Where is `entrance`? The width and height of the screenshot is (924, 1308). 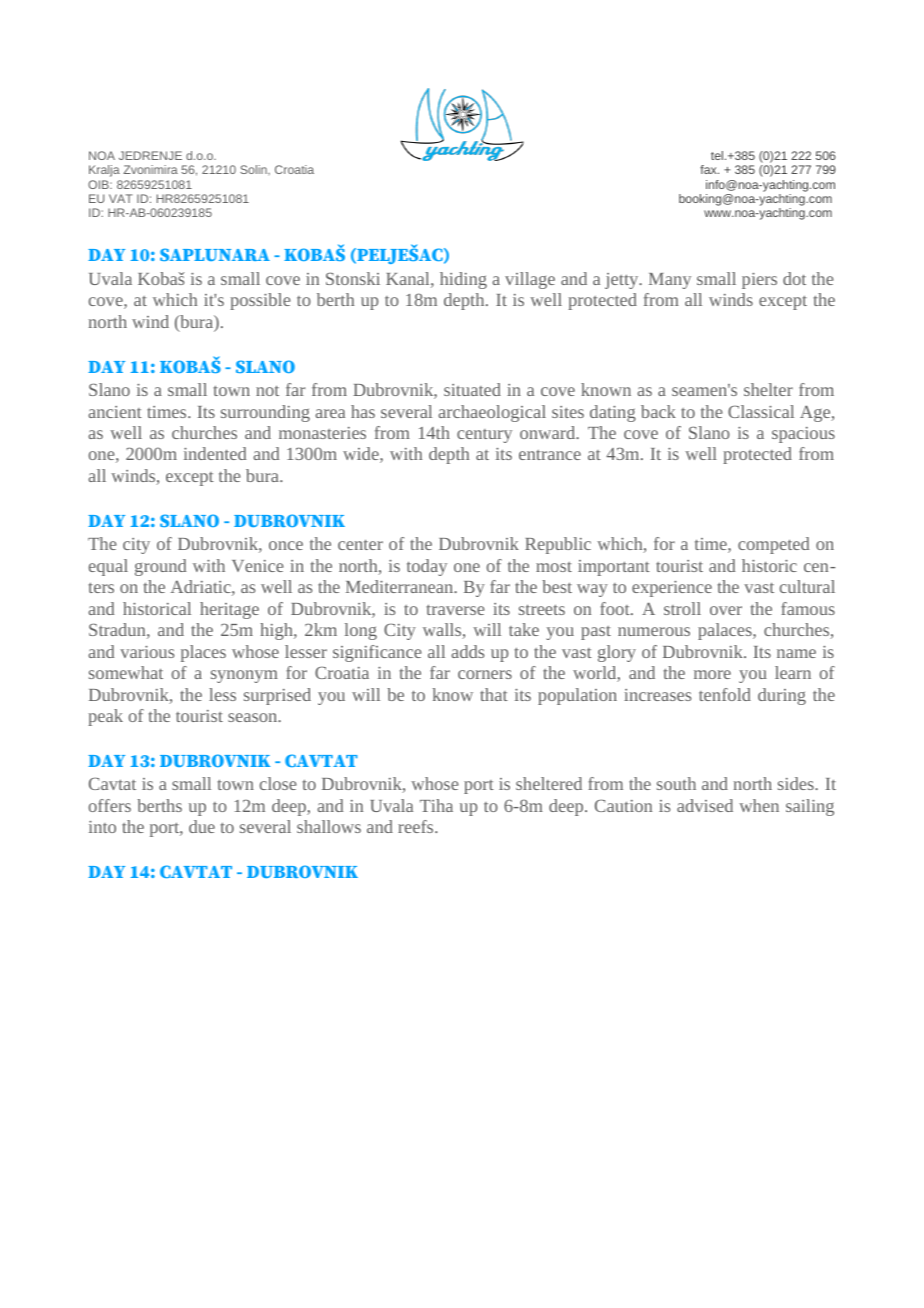
entrance is located at coordinates (550, 455).
